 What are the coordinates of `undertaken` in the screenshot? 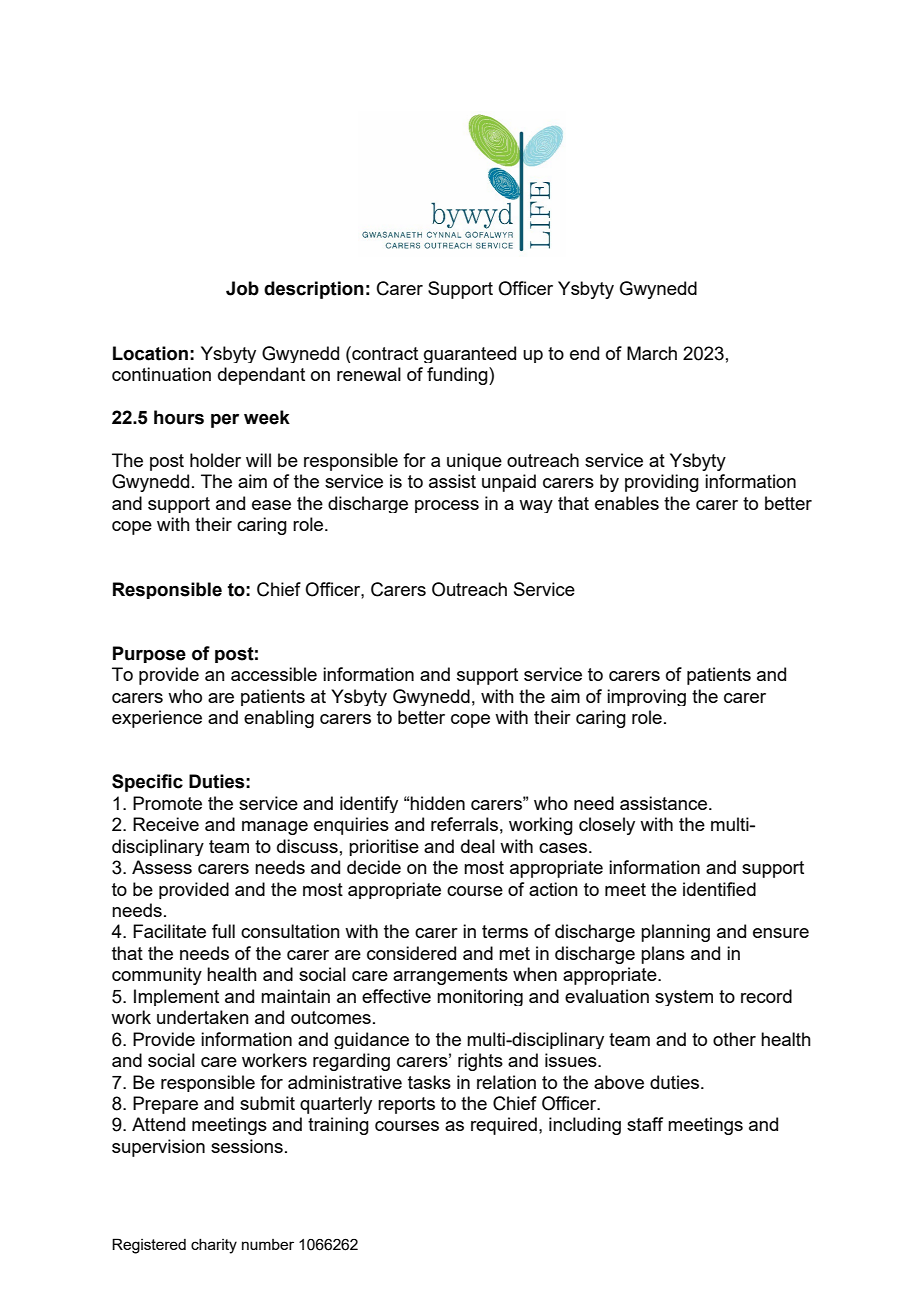 It's located at (203, 1017).
